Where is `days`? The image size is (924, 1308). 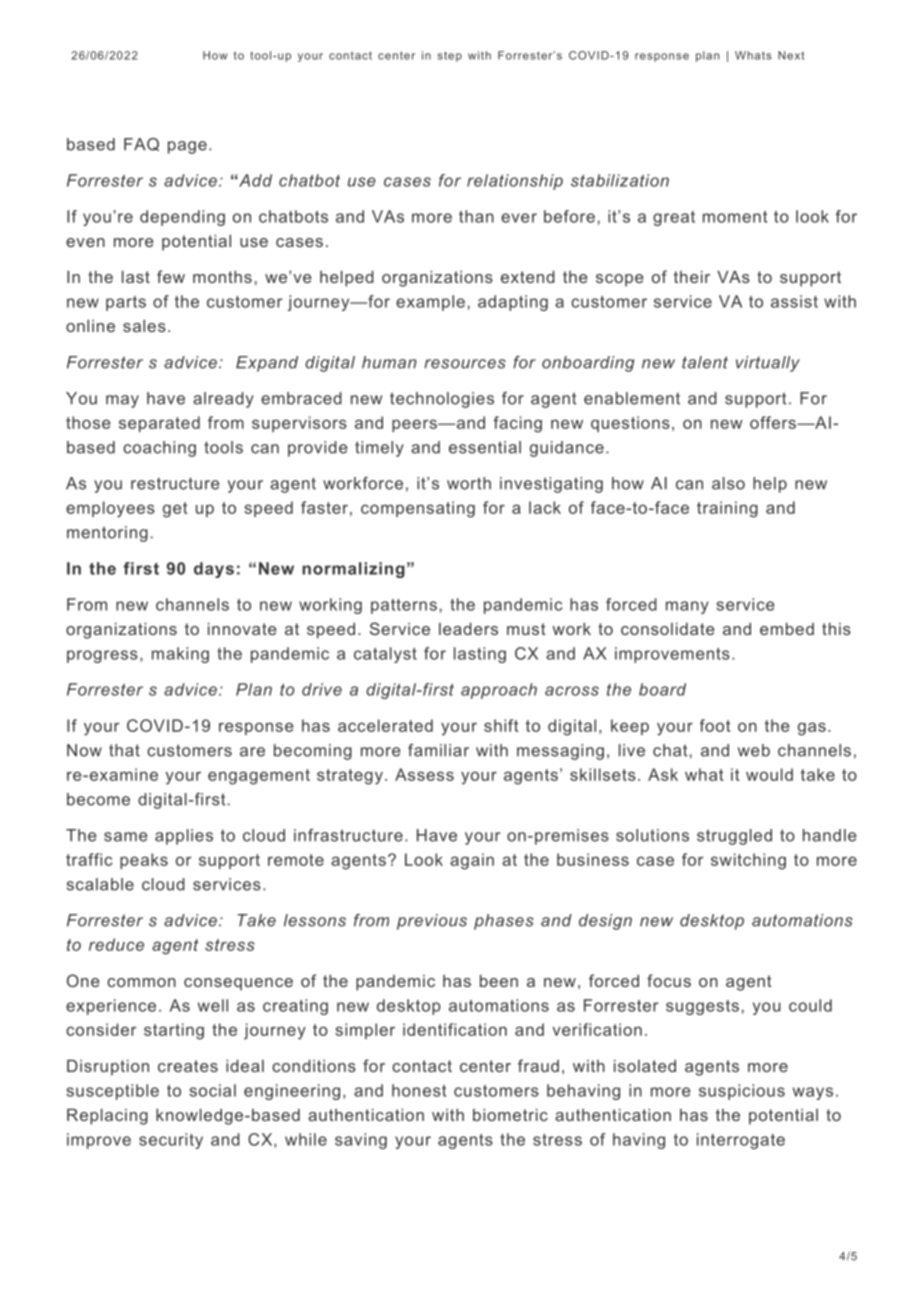
days is located at coordinates (214, 570).
